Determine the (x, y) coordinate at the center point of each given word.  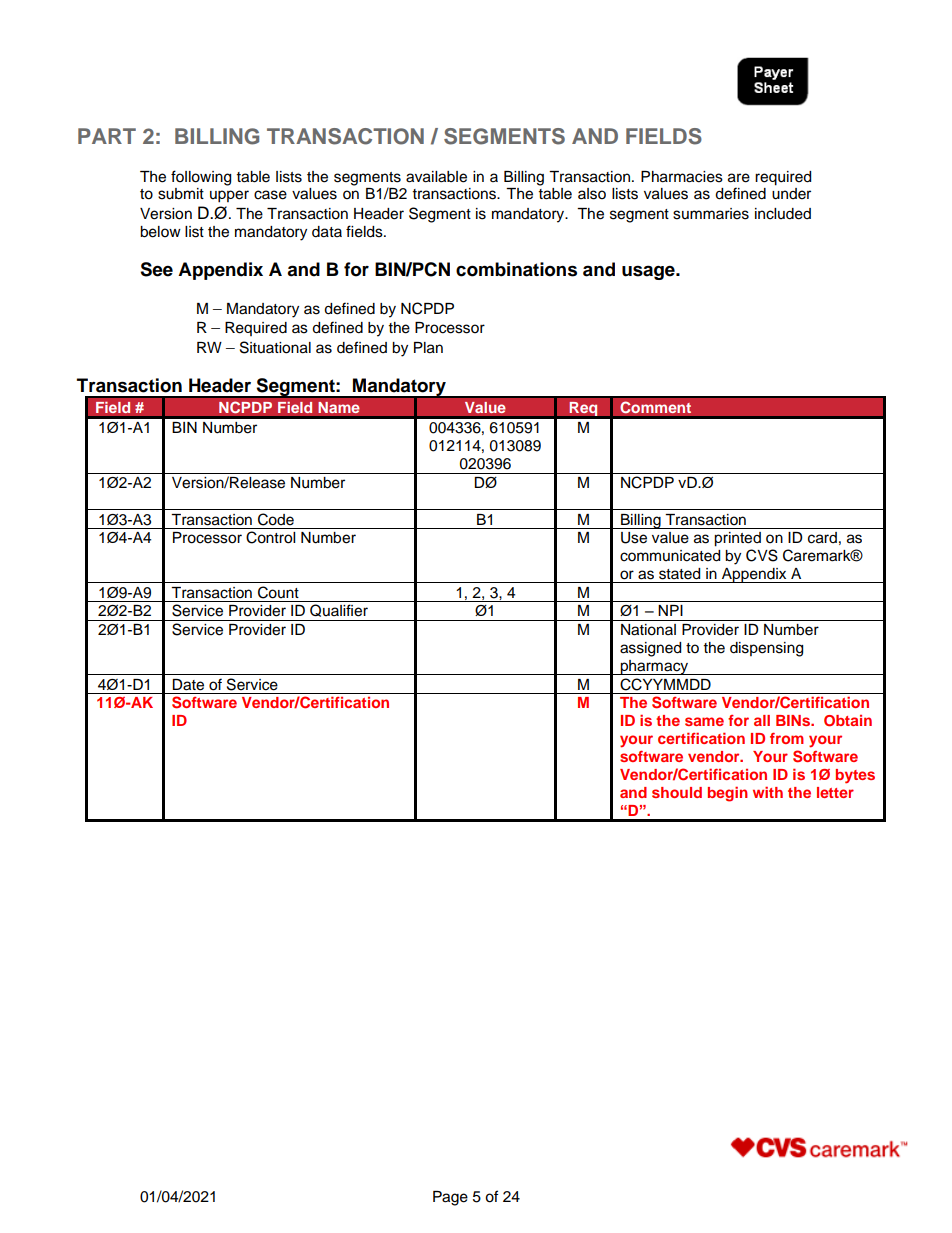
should (677, 792)
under (791, 194)
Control (270, 537)
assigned (650, 649)
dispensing (766, 649)
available (436, 177)
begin (728, 794)
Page (450, 1198)
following (201, 178)
